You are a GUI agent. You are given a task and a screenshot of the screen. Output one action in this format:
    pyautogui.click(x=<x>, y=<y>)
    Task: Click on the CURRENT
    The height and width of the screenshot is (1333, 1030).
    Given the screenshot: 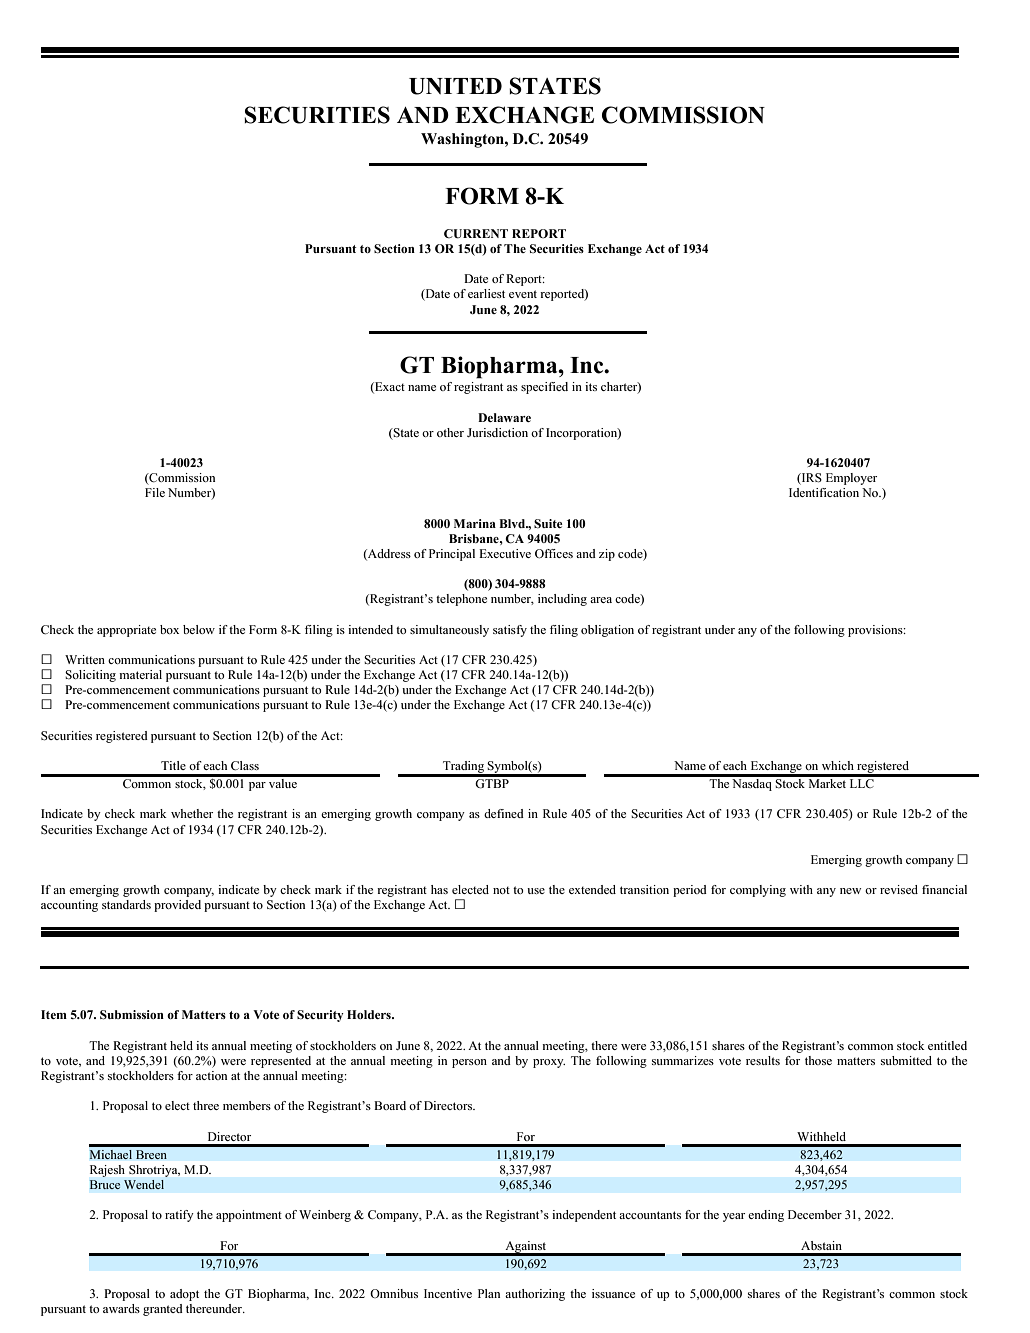 What is the action you would take?
    pyautogui.click(x=476, y=234)
